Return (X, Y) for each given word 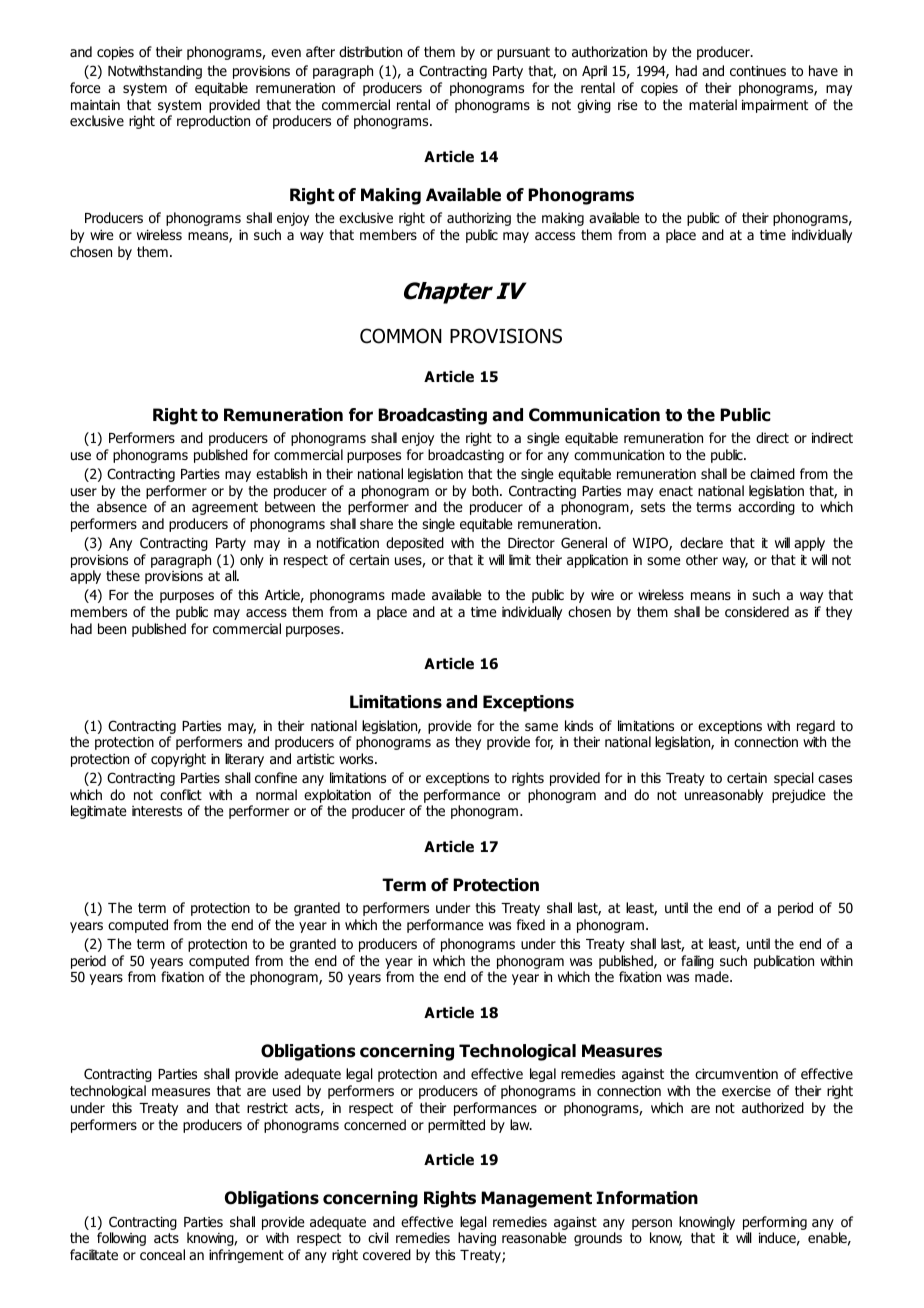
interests (157, 811)
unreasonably (724, 796)
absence (122, 506)
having (477, 1239)
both (486, 490)
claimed (772, 473)
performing (775, 1223)
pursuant (523, 53)
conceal (162, 1255)
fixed (531, 924)
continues (758, 71)
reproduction (213, 122)
